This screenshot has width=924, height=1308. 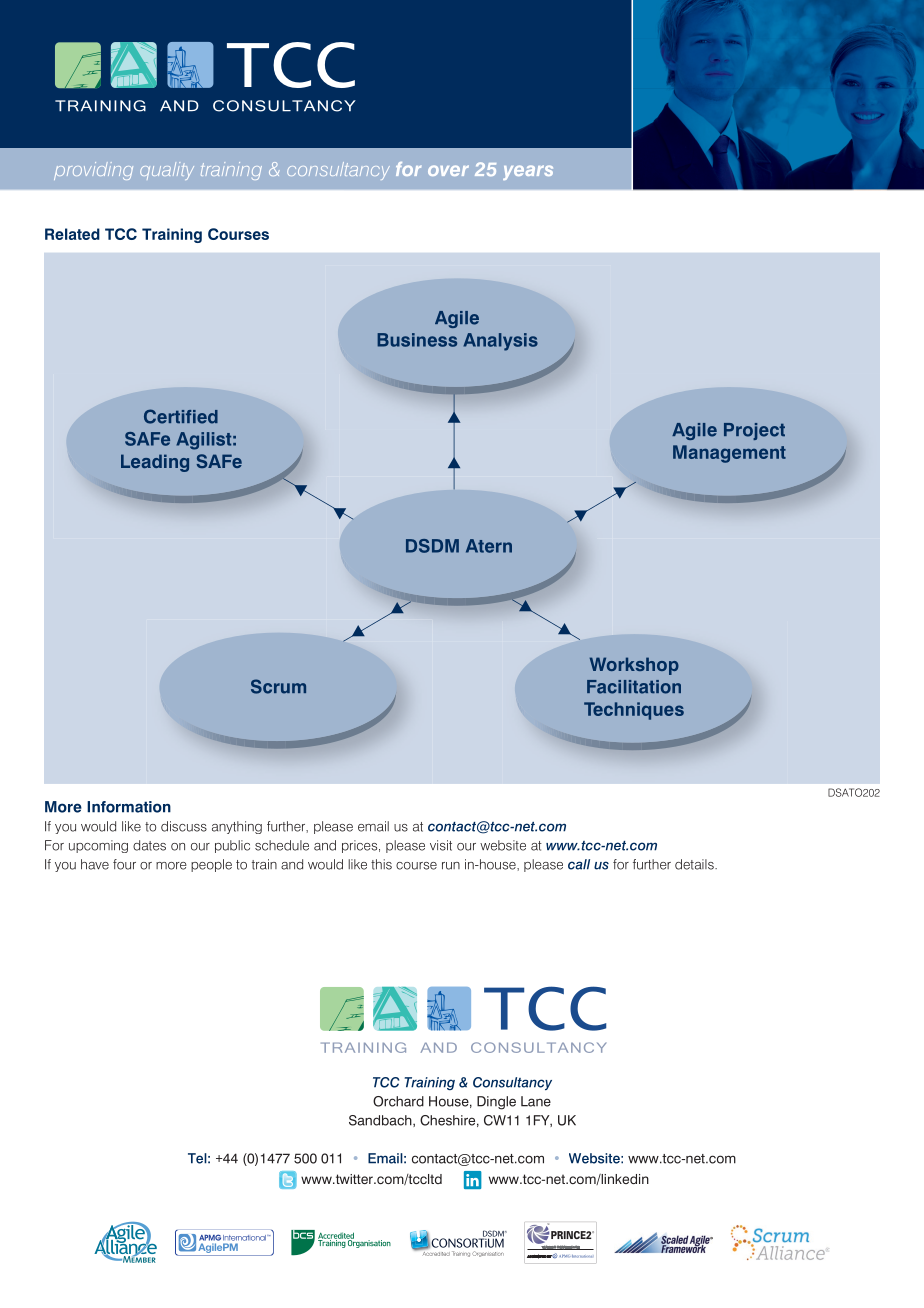 I want to click on Management, so click(x=729, y=454).
